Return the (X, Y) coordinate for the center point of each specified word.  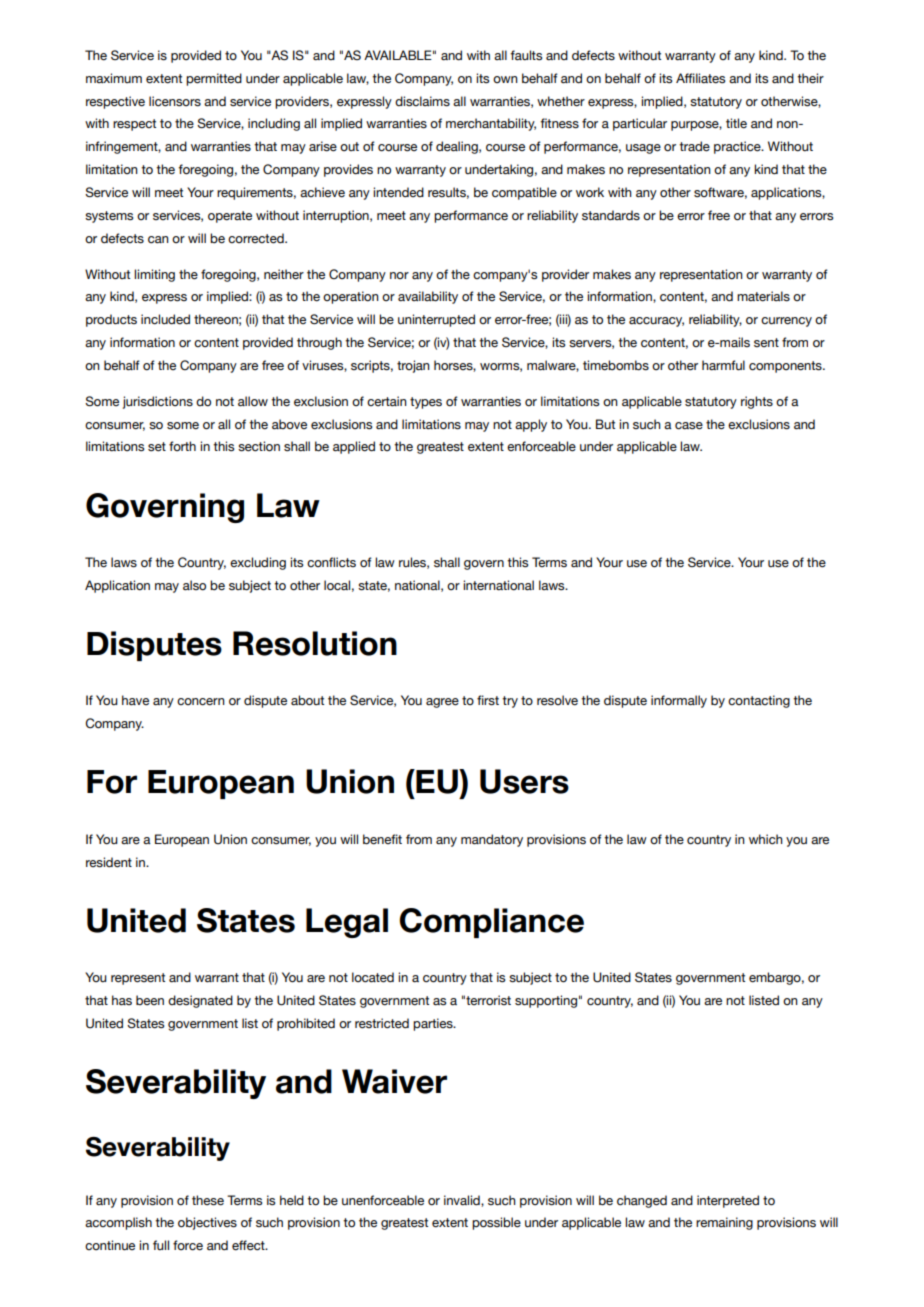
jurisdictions (158, 402)
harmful (723, 365)
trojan (413, 366)
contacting (759, 701)
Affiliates (700, 78)
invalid (463, 1201)
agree (442, 703)
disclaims (422, 101)
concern (201, 702)
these (208, 1200)
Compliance (491, 923)
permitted (214, 79)
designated (200, 1001)
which (766, 839)
